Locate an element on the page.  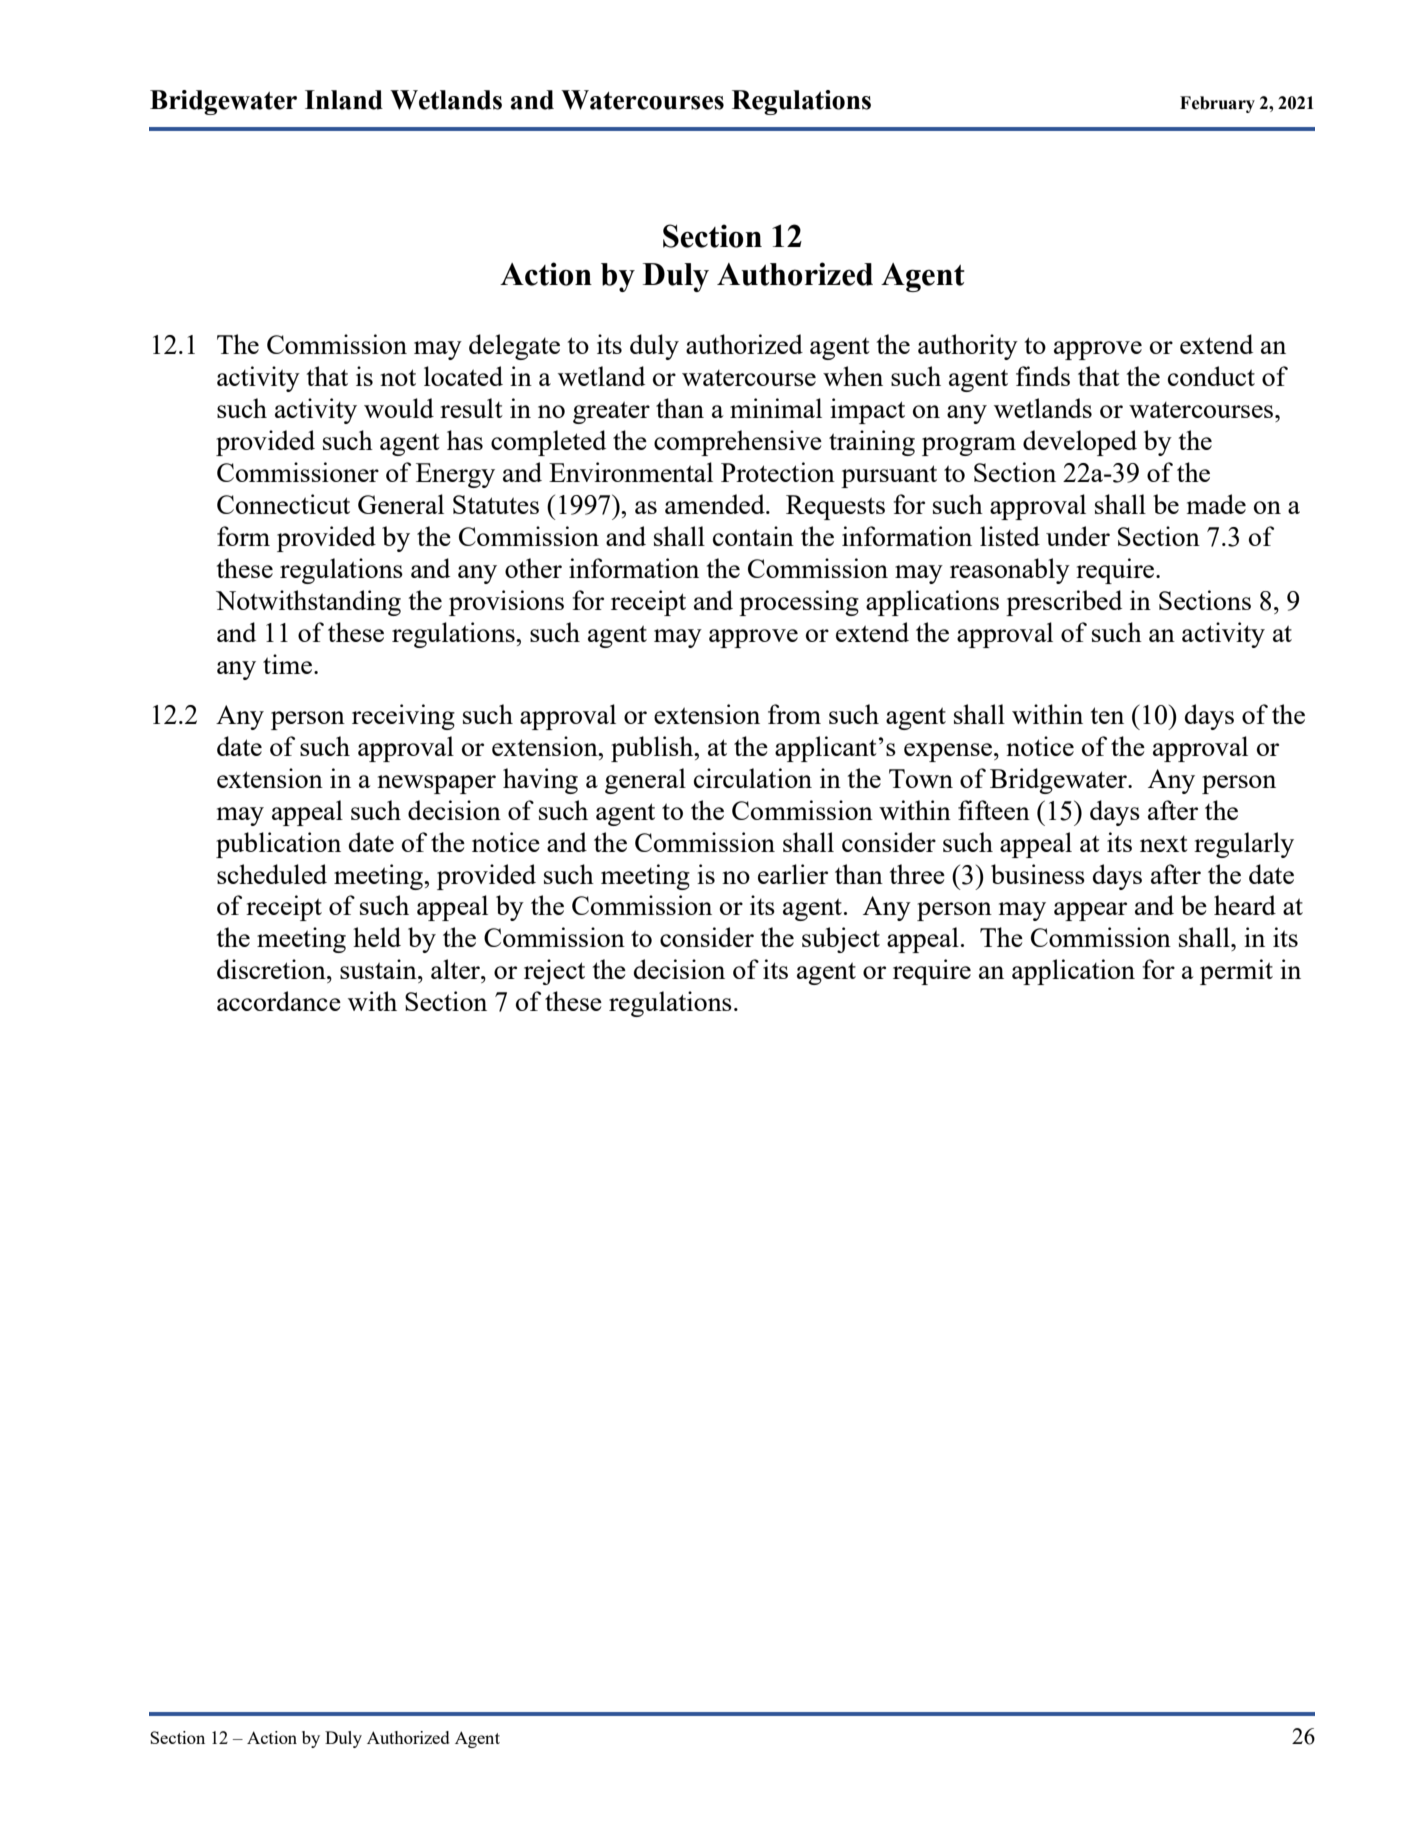
subject is located at coordinates (841, 940).
